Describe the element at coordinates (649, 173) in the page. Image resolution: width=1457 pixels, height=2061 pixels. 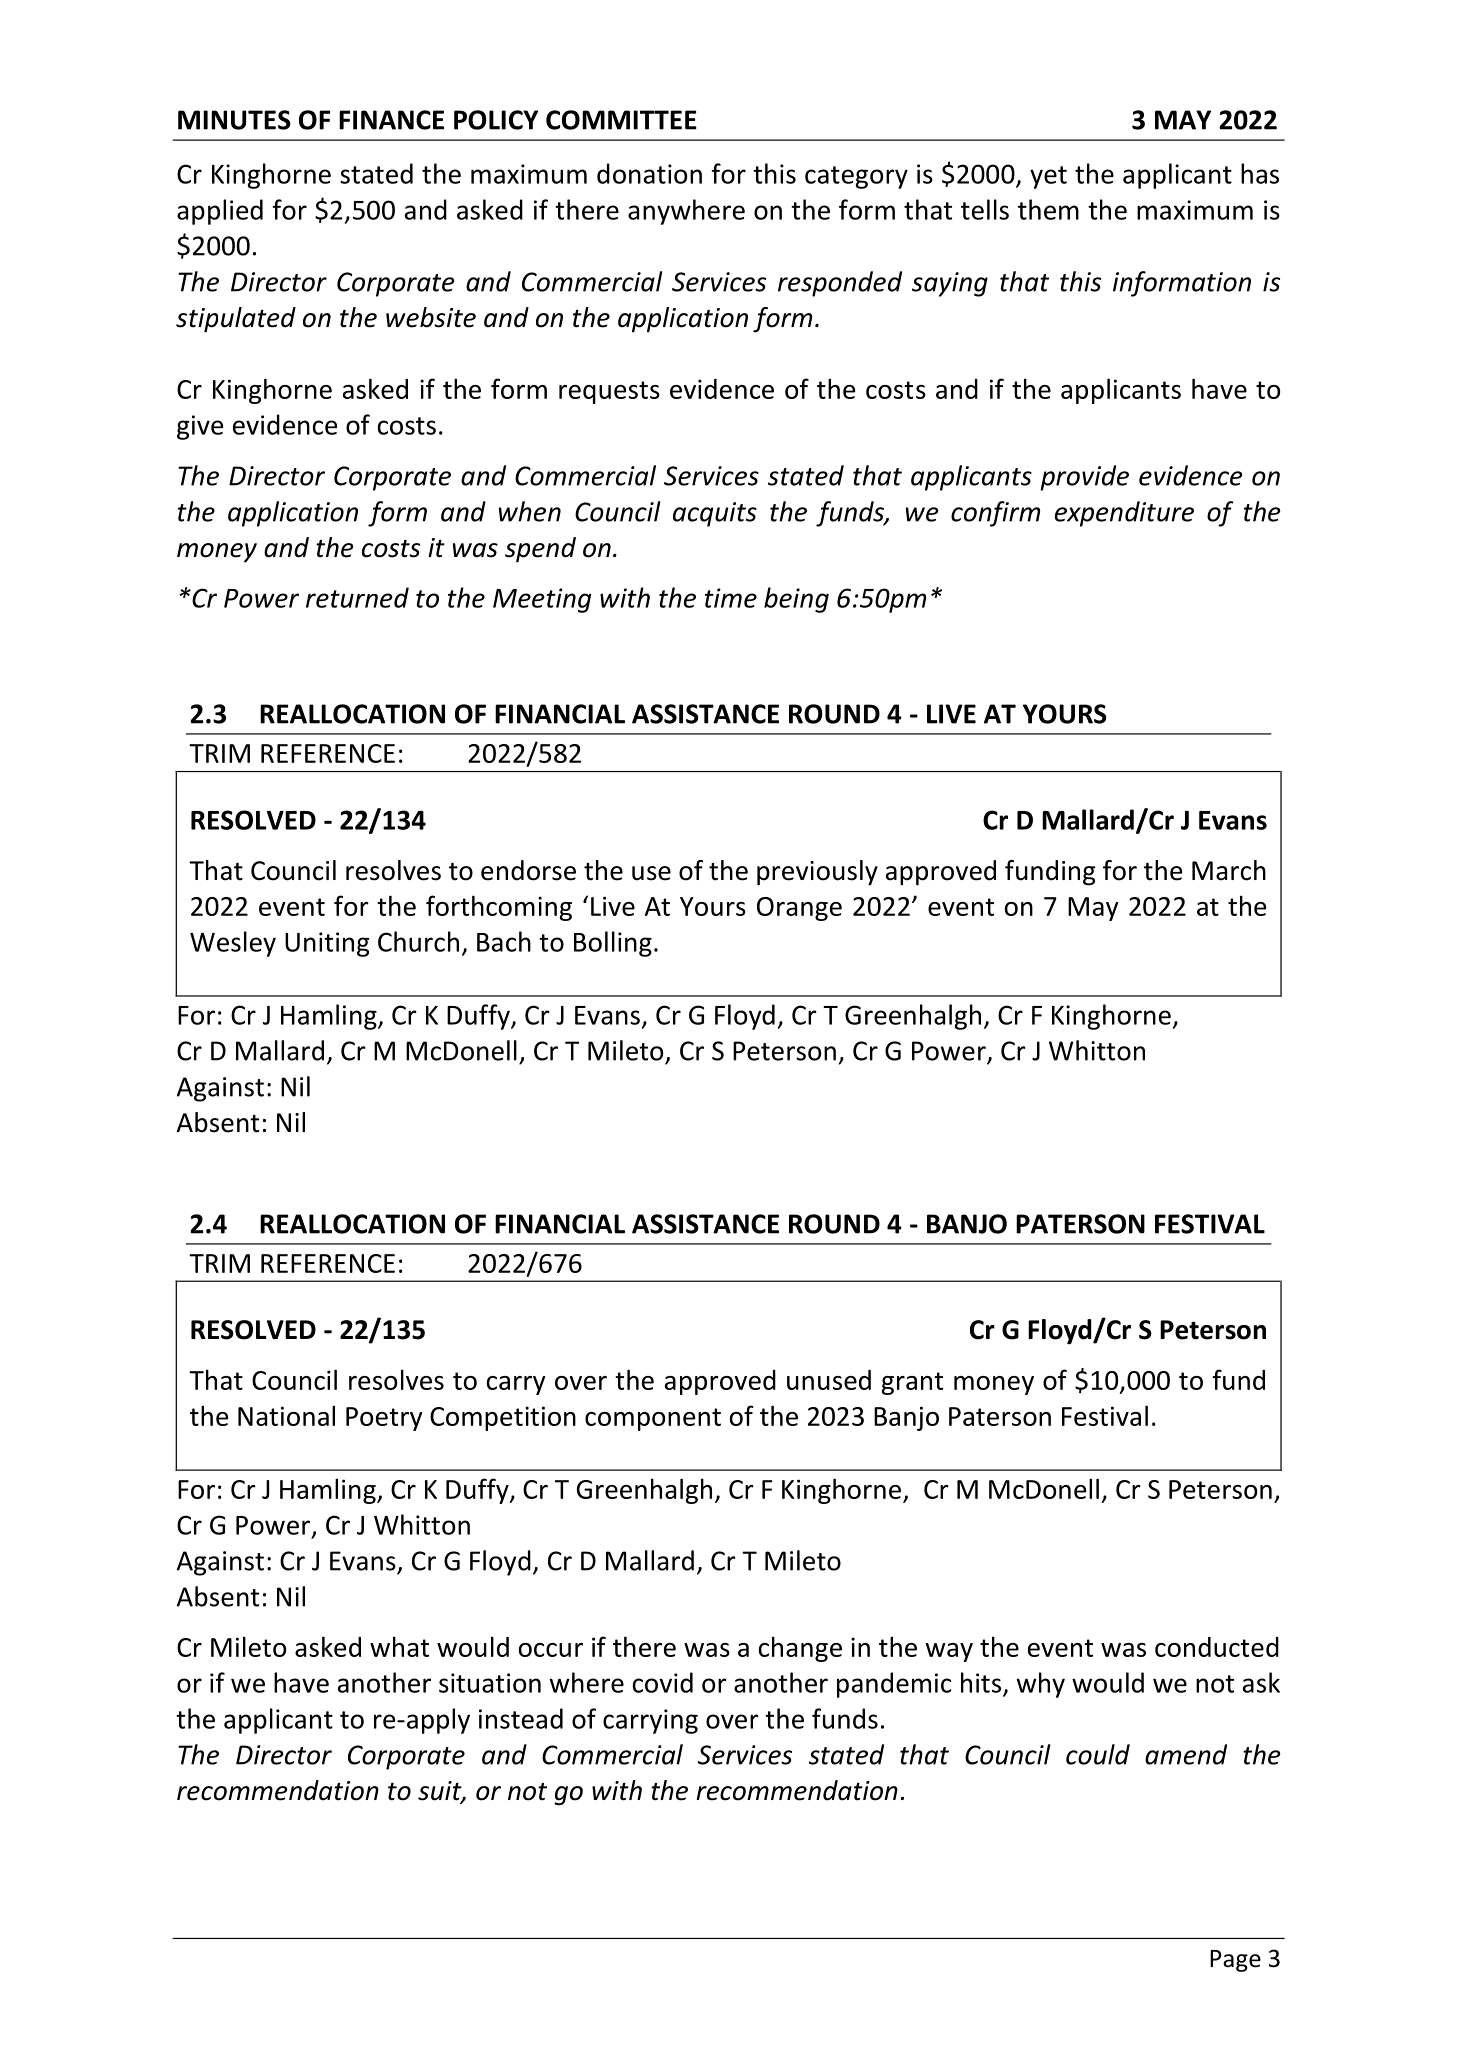
I see `donation` at that location.
